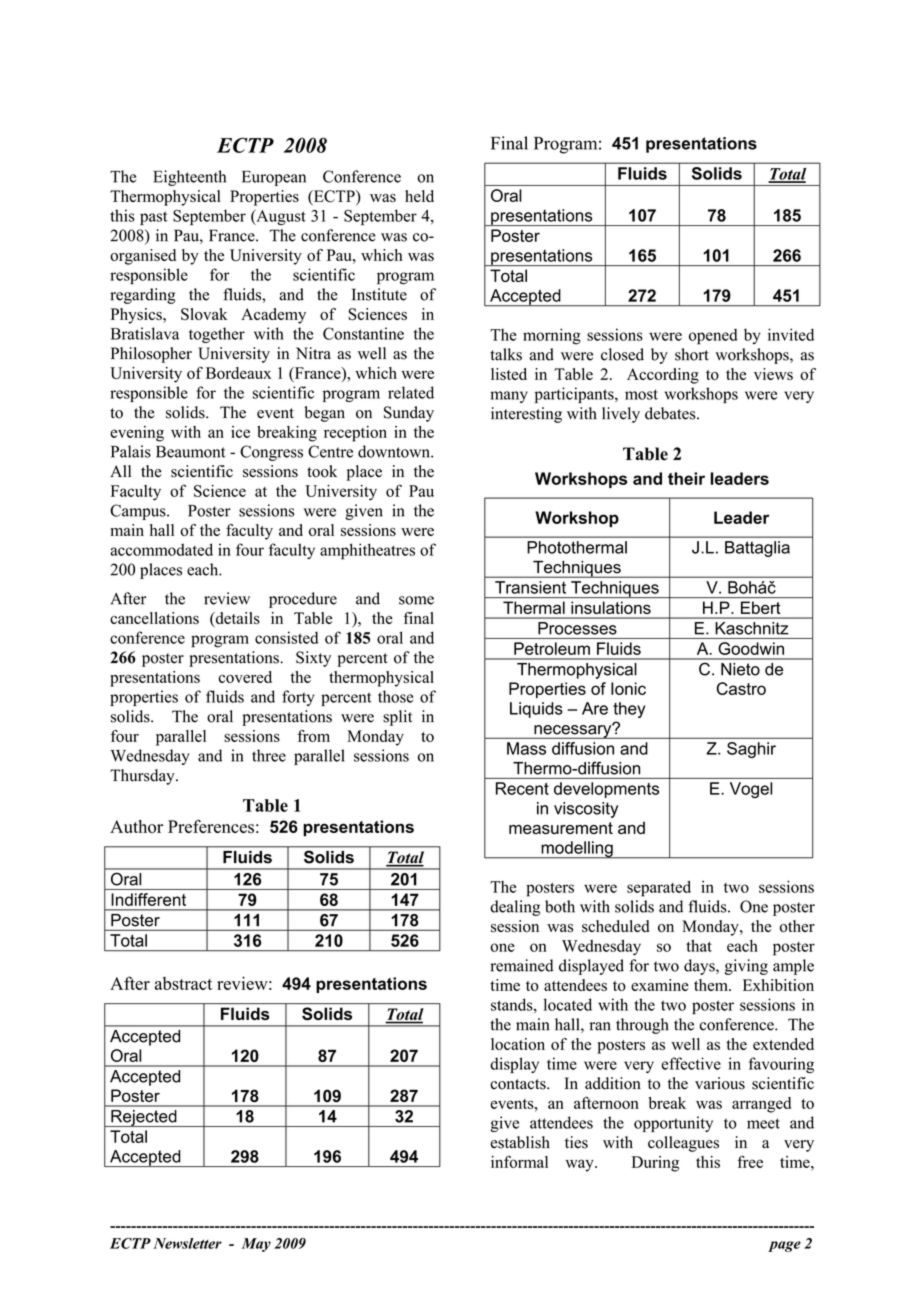  What do you see at coordinates (686, 478) in the screenshot?
I see `their` at bounding box center [686, 478].
